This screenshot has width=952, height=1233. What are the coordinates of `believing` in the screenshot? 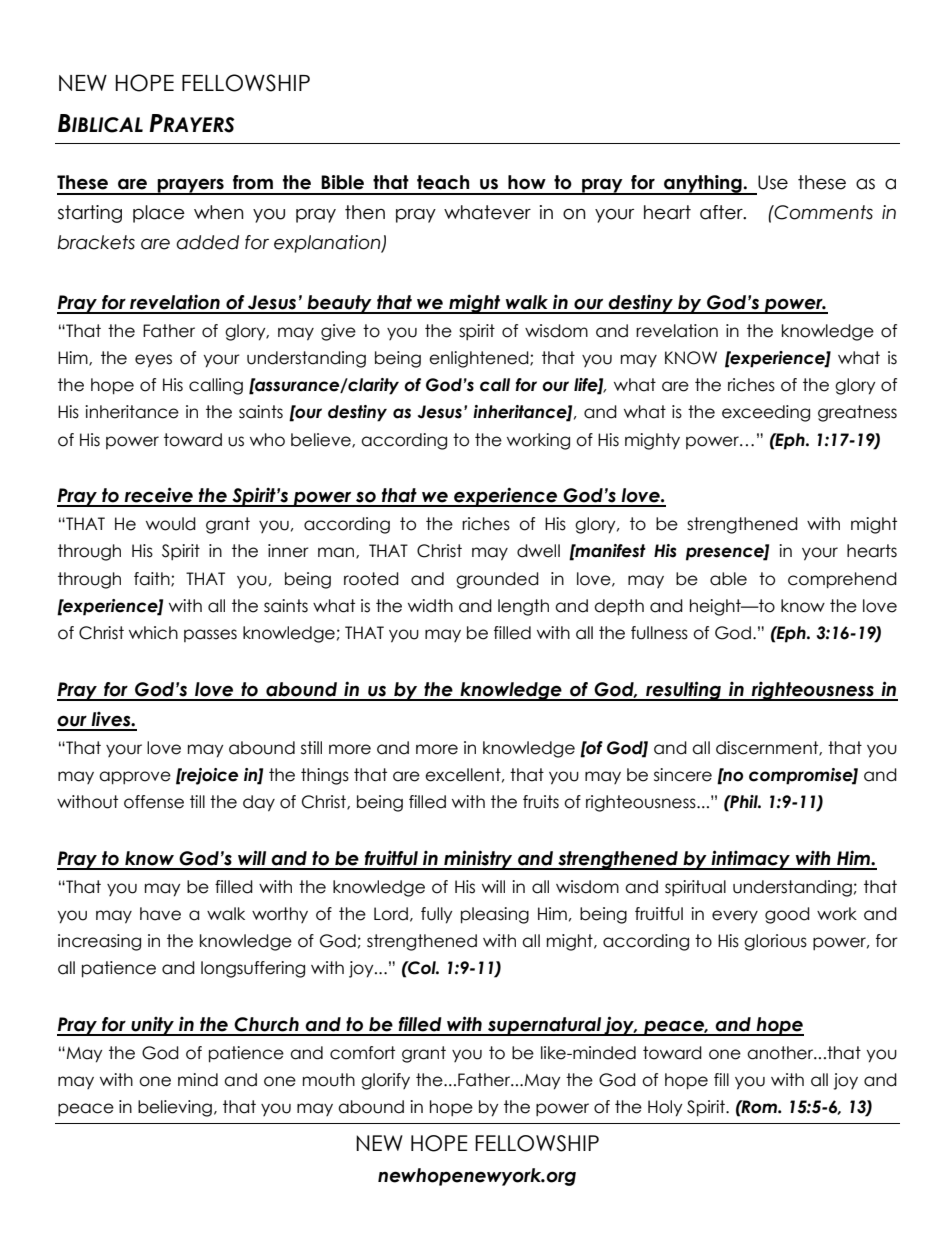 It's located at (175, 1108).
